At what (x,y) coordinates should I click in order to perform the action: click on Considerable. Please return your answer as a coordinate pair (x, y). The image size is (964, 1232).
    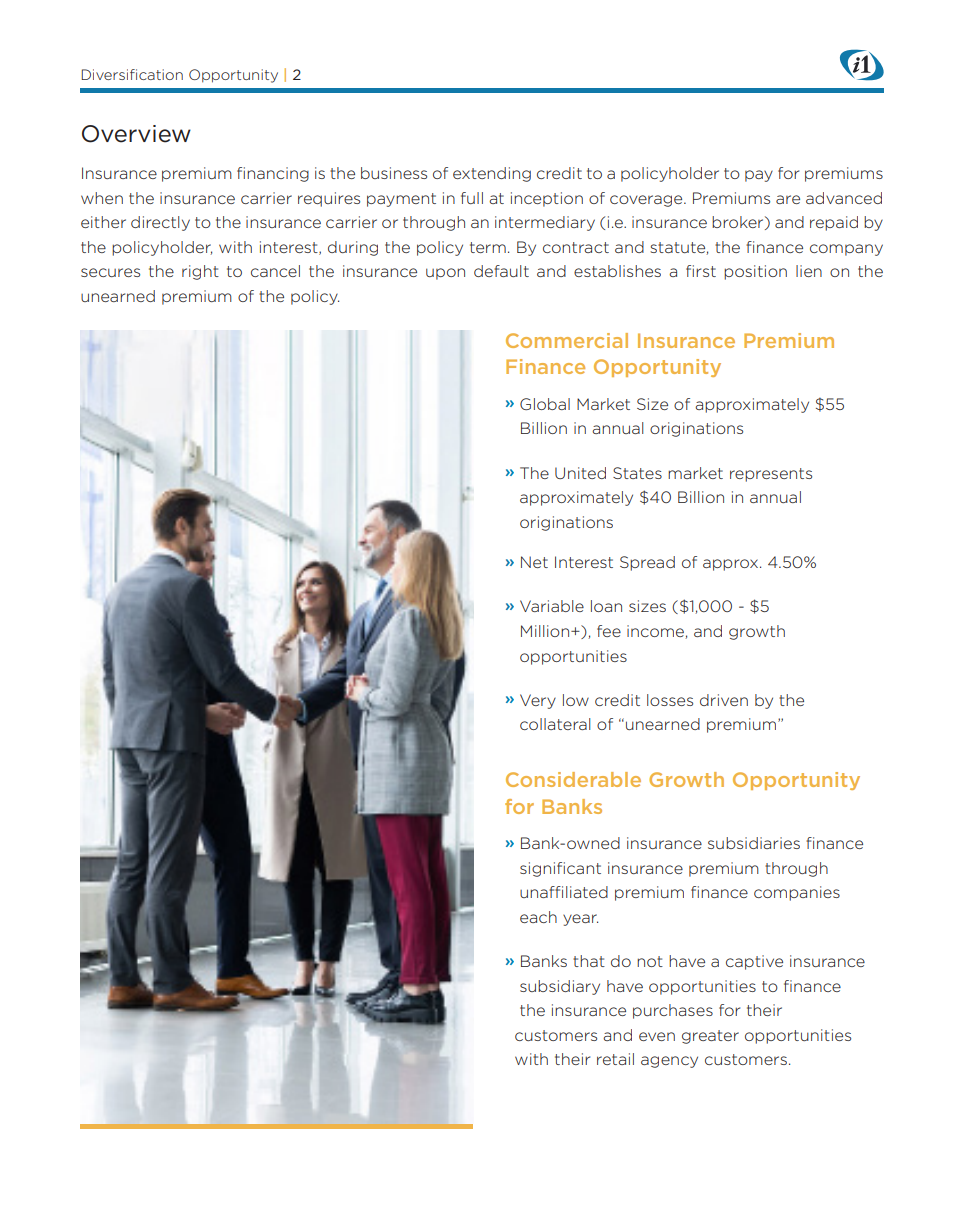
    Looking at the image, I should click on (573, 779).
